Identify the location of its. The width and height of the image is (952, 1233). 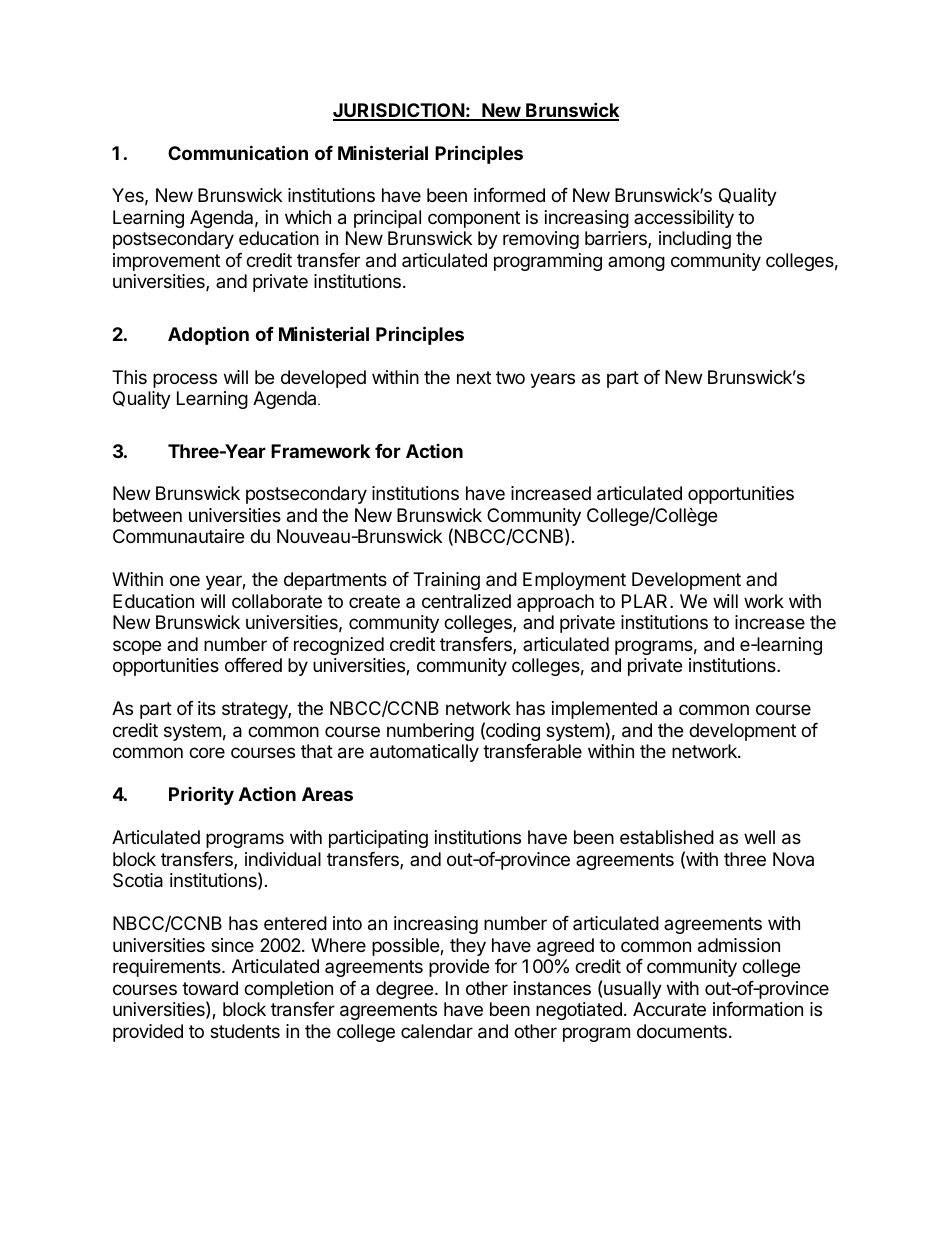
(207, 708).
